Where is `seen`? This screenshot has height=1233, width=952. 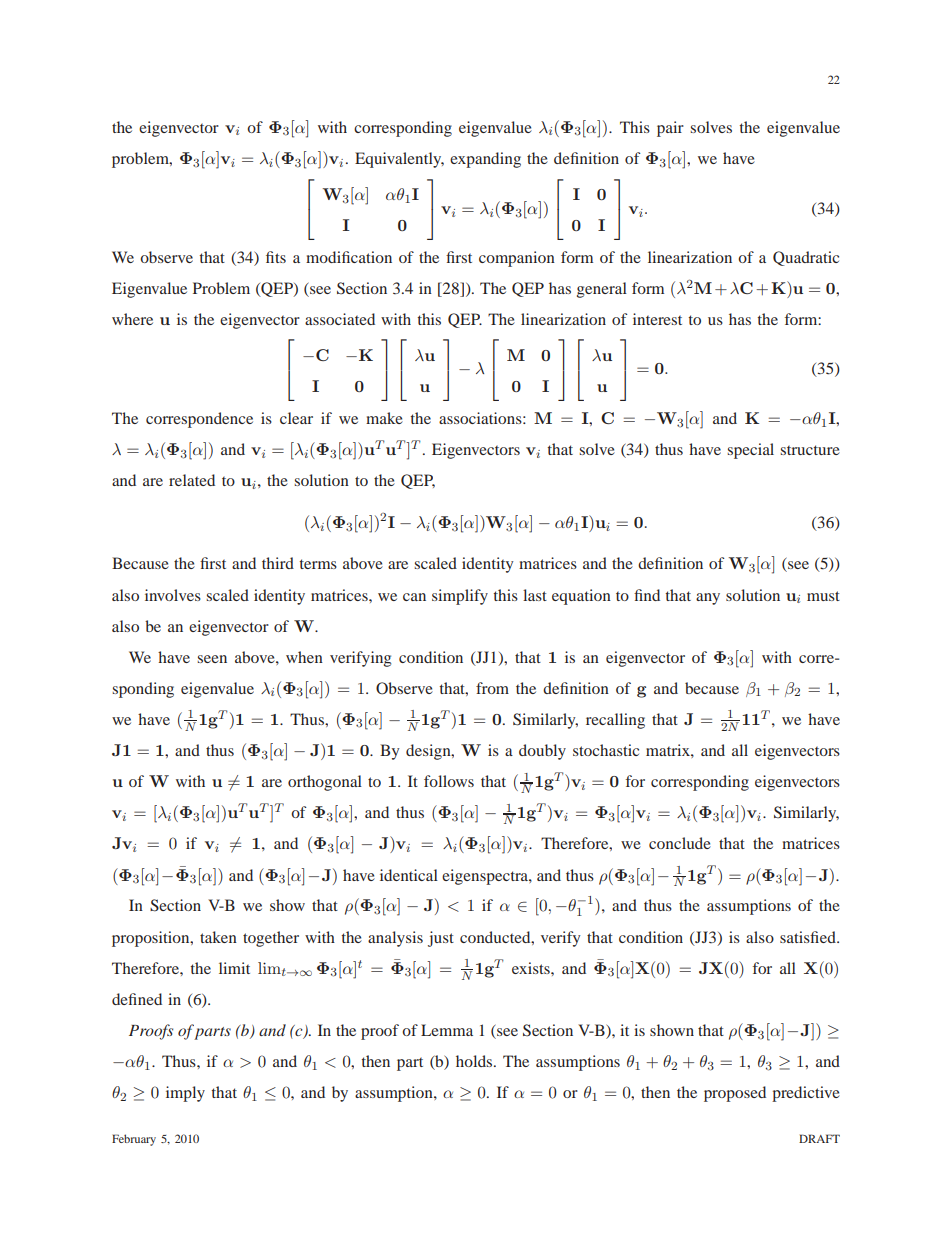
seen is located at coordinates (212, 659).
